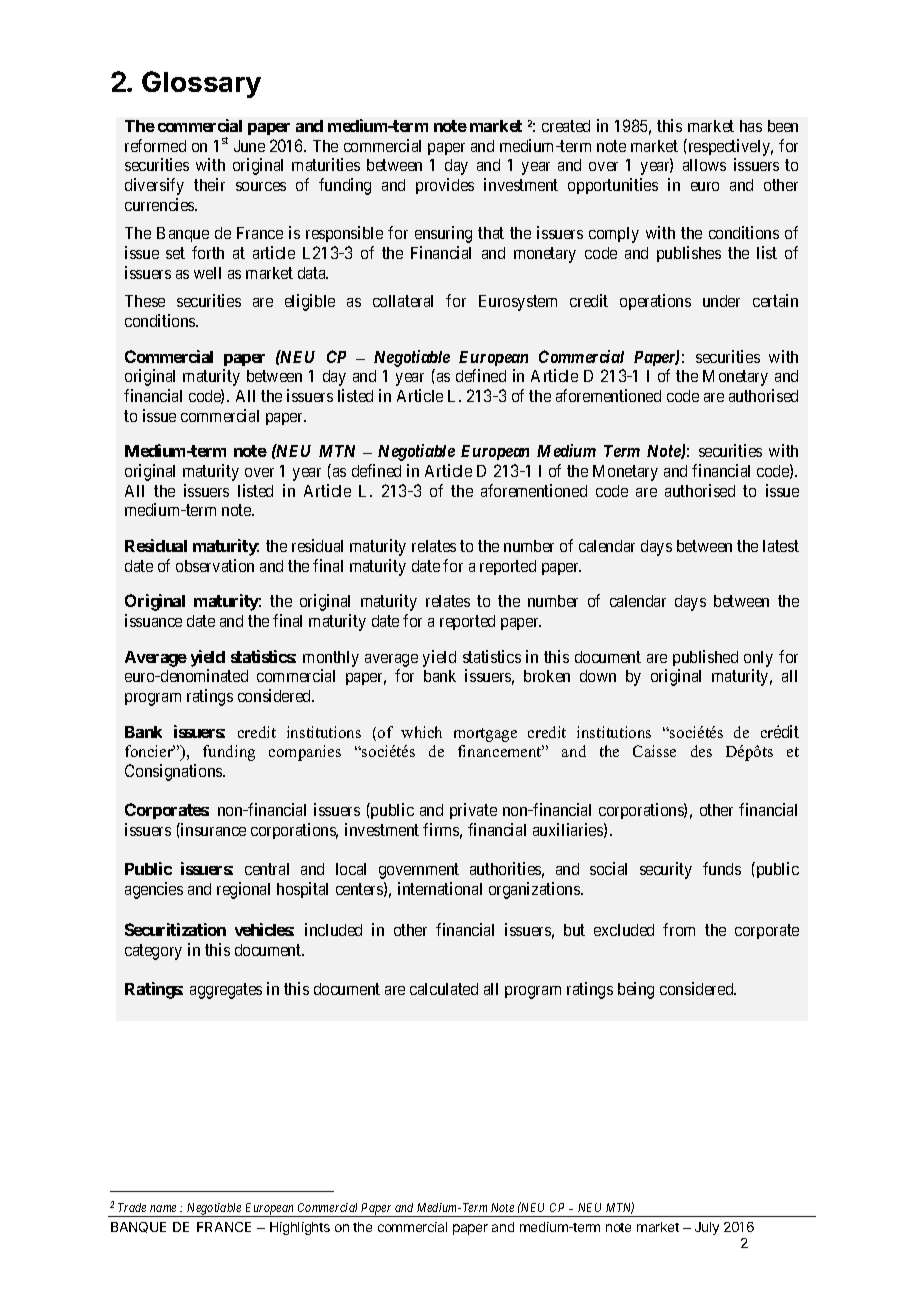  What do you see at coordinates (445, 186) in the image?
I see `provides` at bounding box center [445, 186].
